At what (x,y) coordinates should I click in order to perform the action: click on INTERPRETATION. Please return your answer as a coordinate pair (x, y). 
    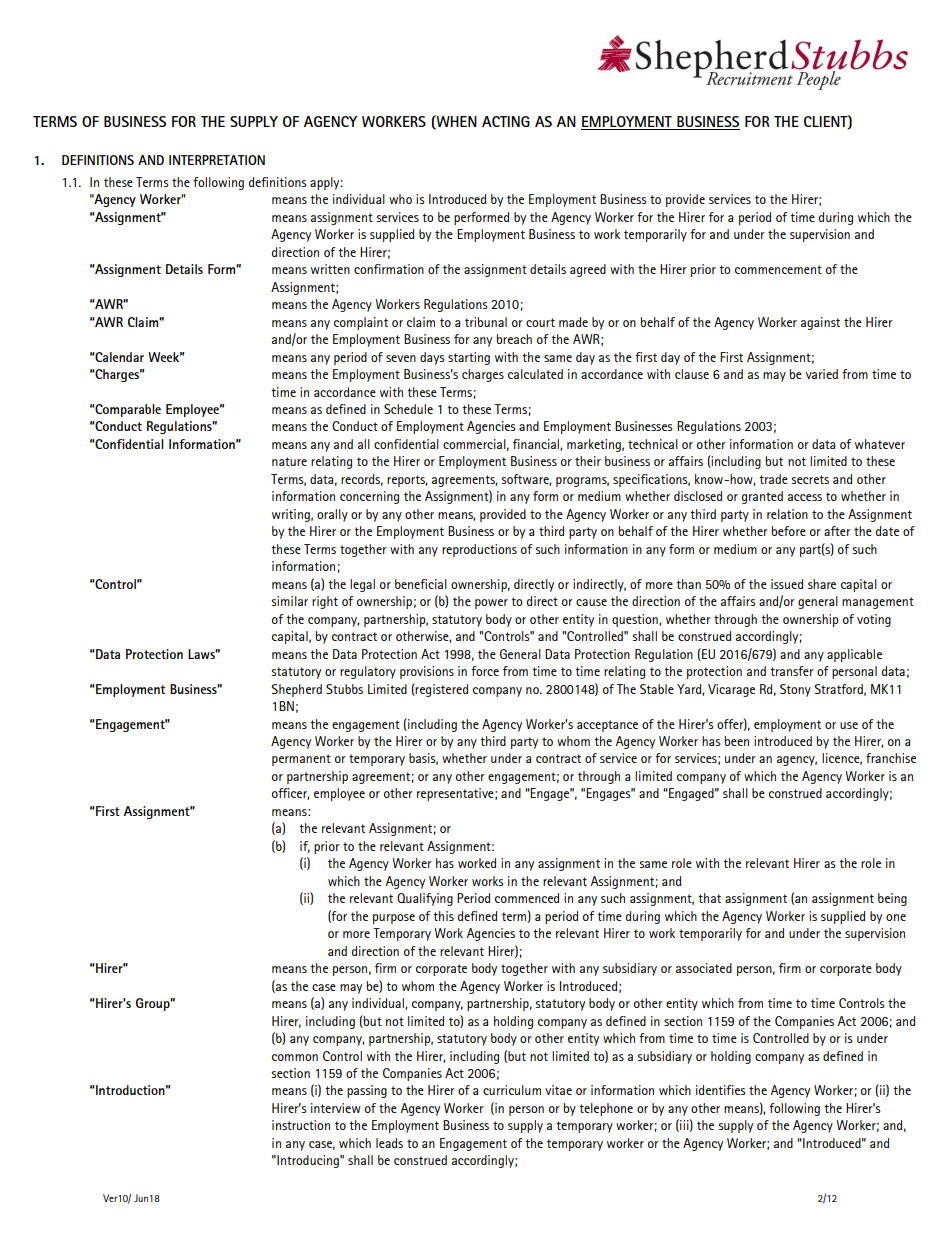
    Looking at the image, I should click on (217, 160).
